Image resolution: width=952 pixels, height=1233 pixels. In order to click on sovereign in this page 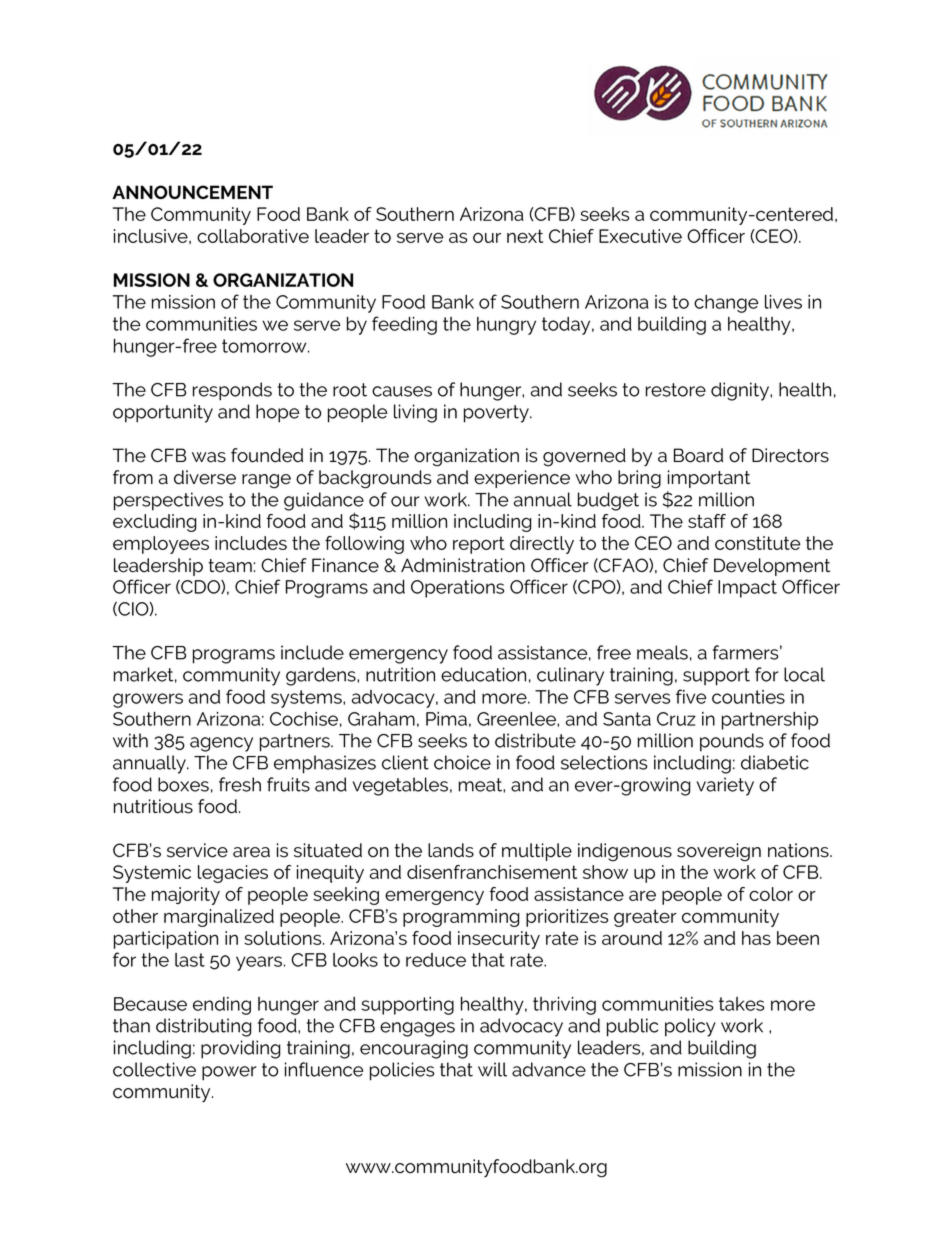, I will do `click(719, 852)`.
